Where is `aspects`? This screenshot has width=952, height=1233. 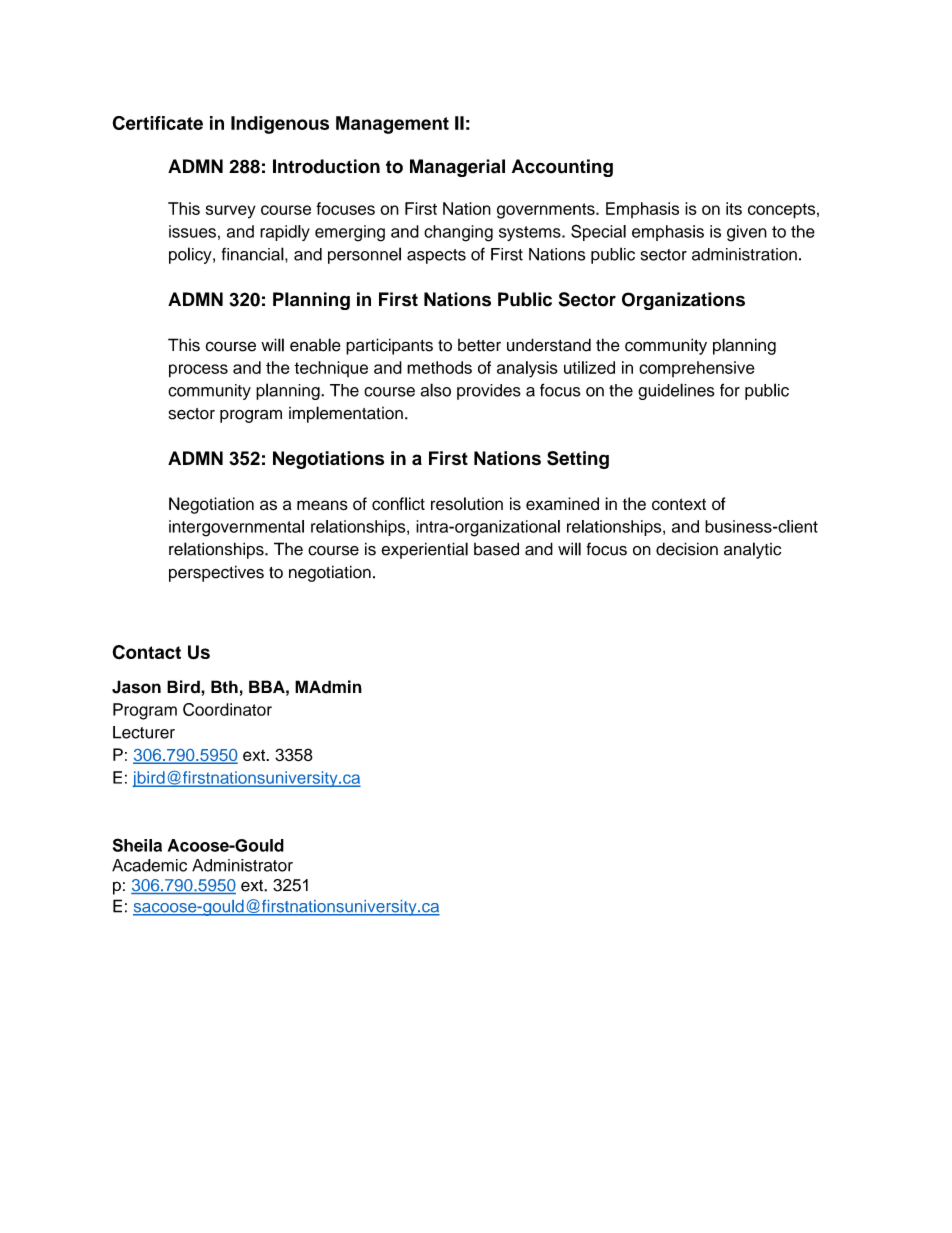 aspects is located at coordinates (436, 256).
